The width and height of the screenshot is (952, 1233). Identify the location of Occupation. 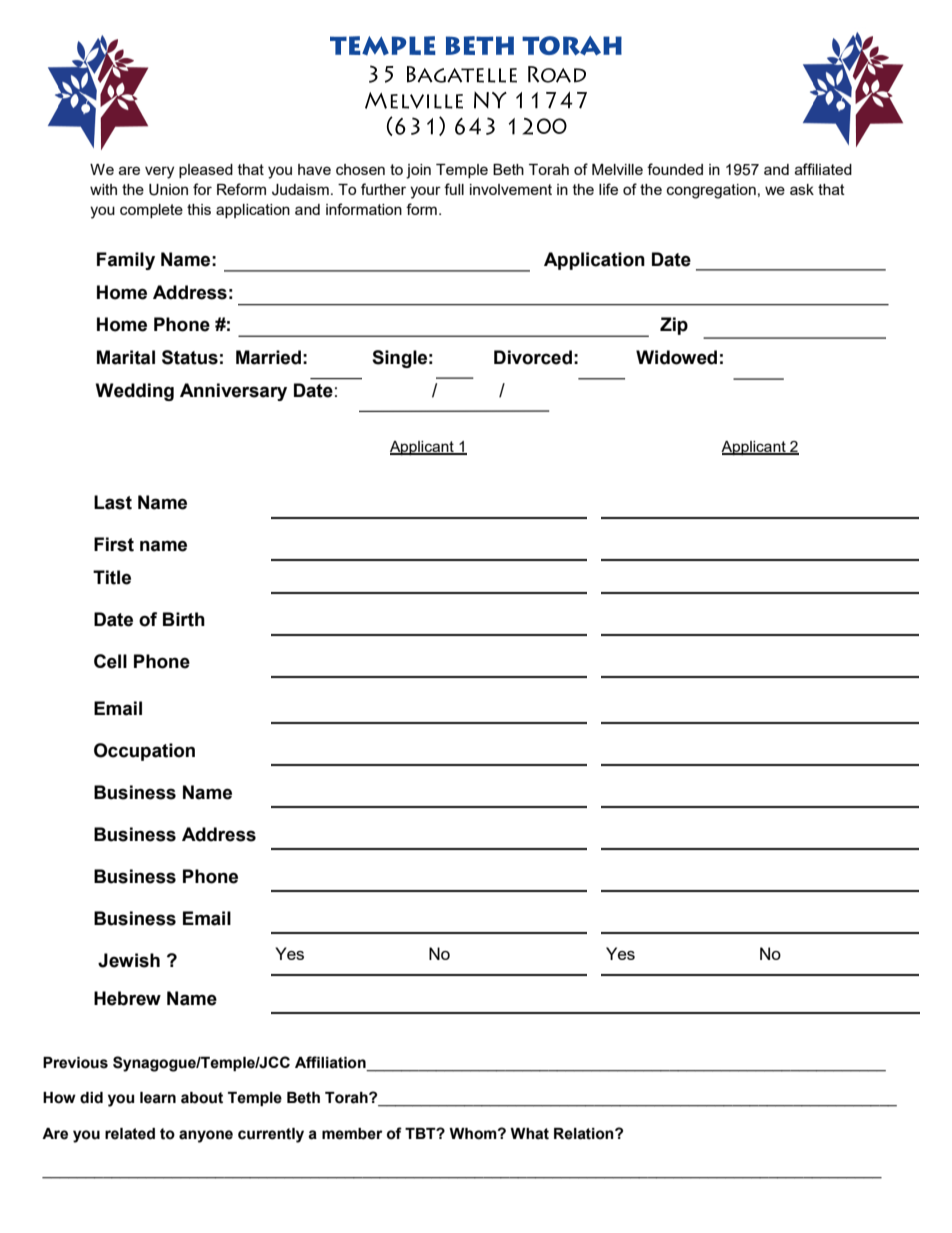
(144, 752).
